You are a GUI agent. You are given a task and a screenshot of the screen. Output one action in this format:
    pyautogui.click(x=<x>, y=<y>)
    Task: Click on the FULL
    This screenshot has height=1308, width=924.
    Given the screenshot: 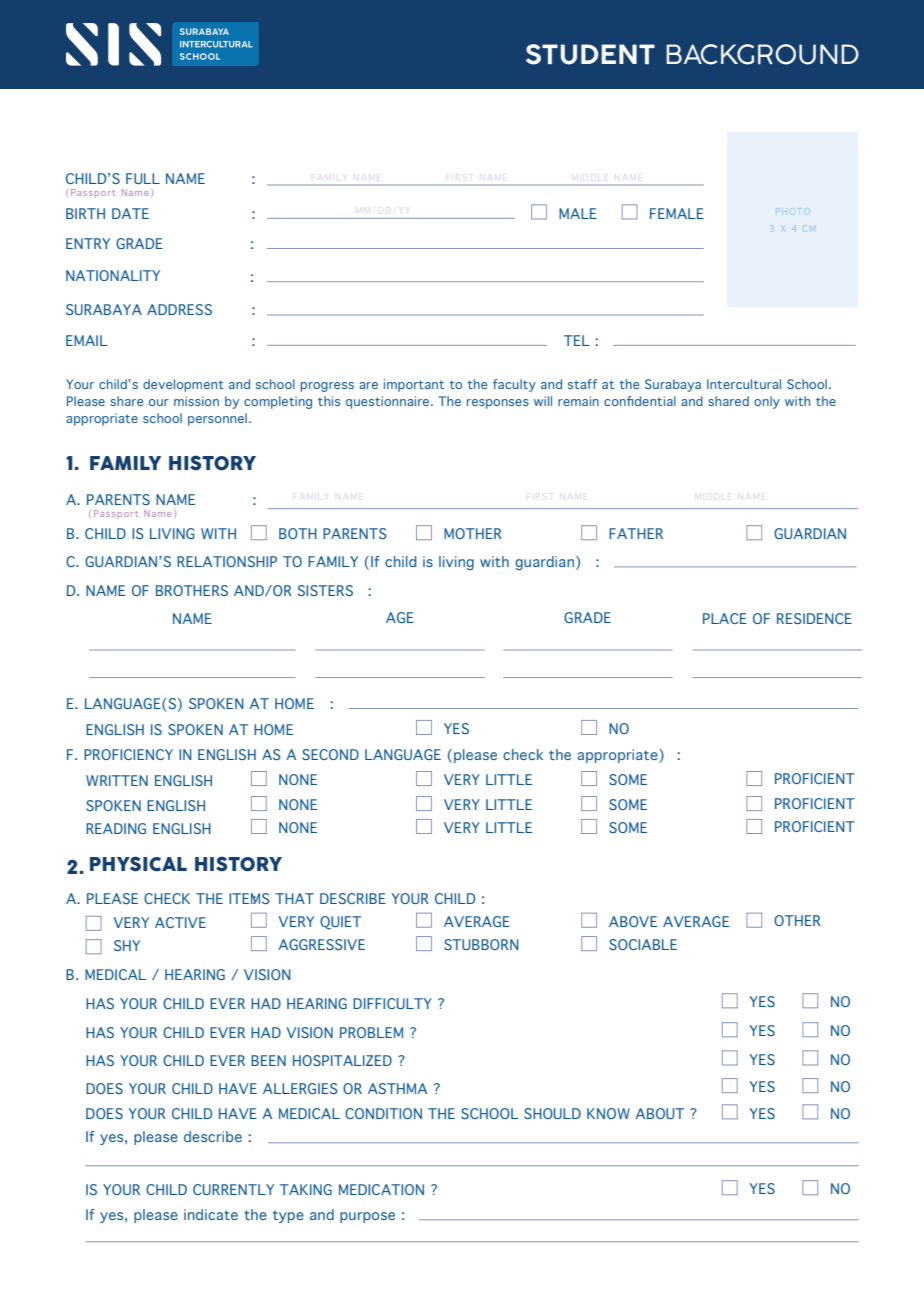 What is the action you would take?
    pyautogui.click(x=143, y=178)
